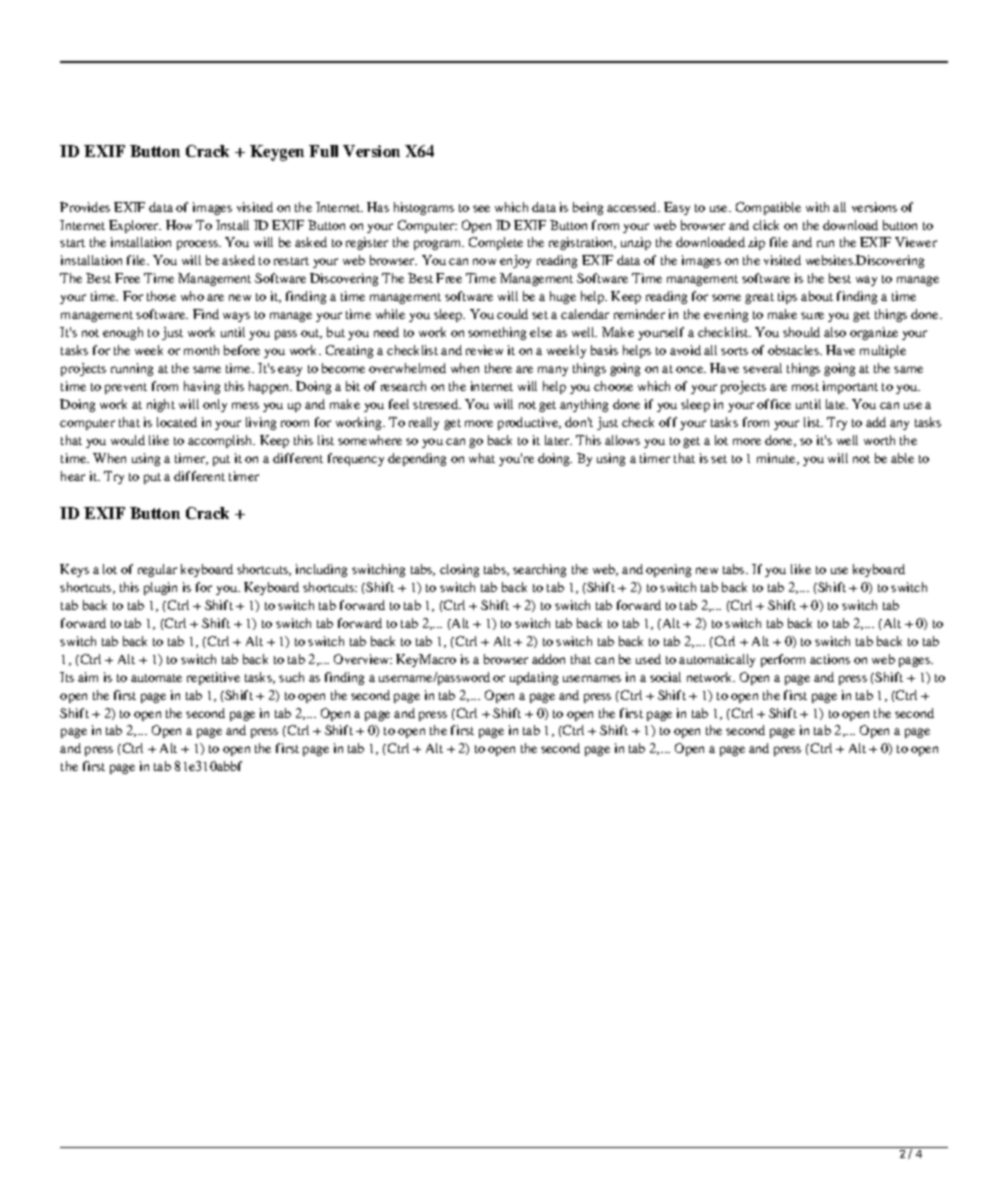  What do you see at coordinates (774, 404) in the screenshot?
I see `office` at bounding box center [774, 404].
